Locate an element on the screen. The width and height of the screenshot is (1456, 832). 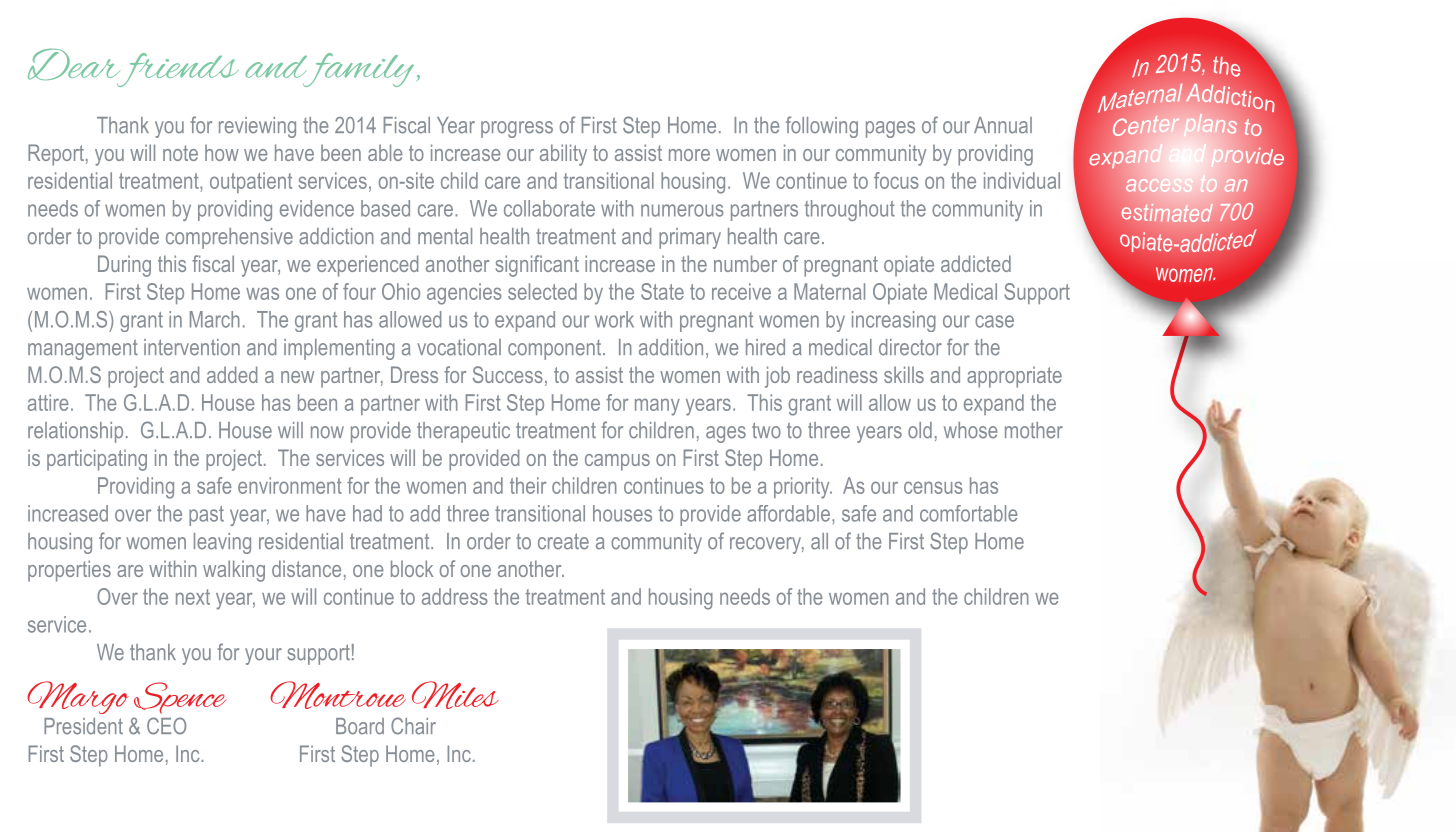
friends is located at coordinates (176, 70).
